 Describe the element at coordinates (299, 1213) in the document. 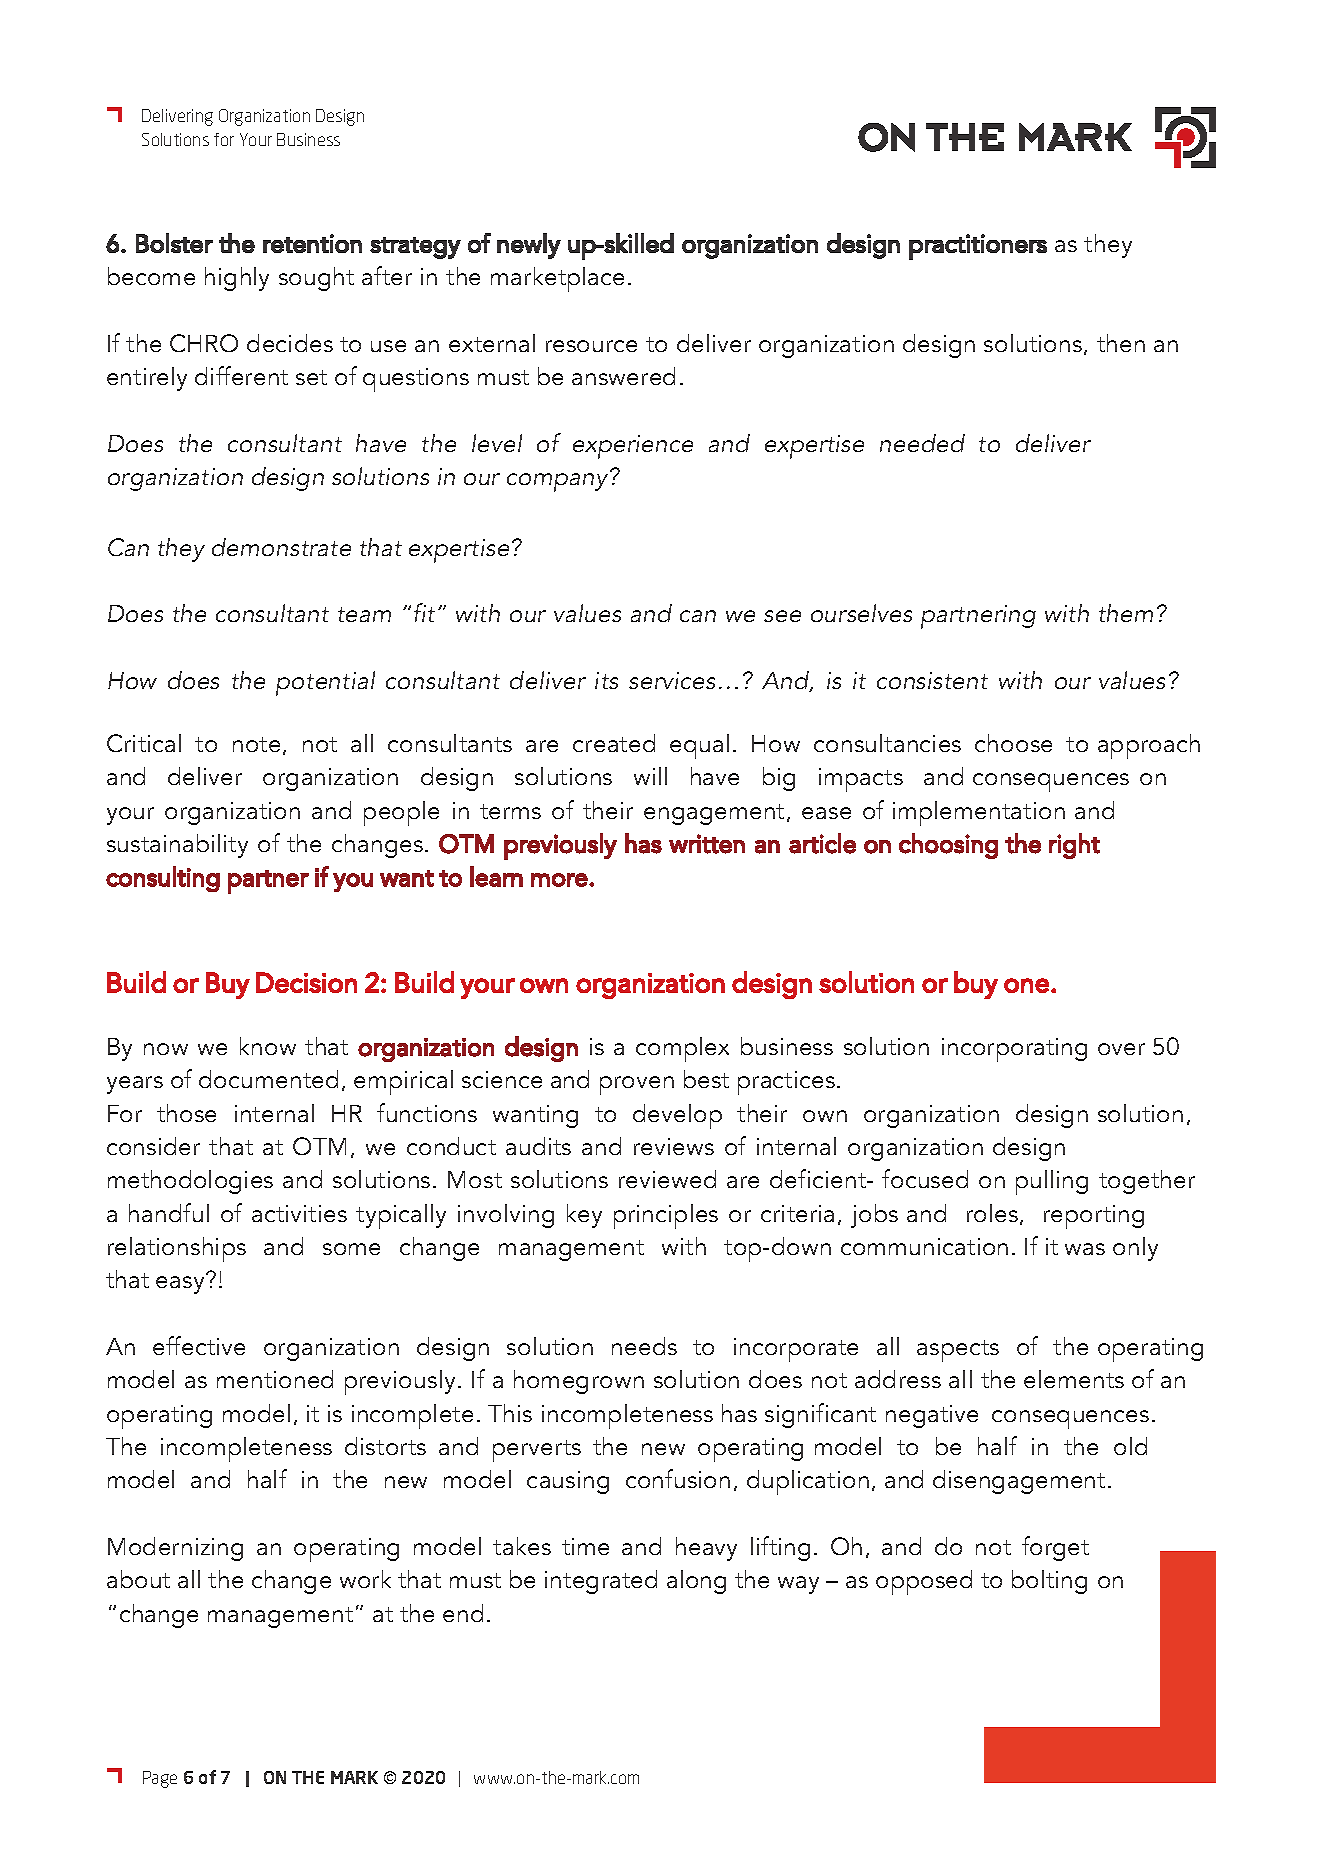

I see `activities` at that location.
